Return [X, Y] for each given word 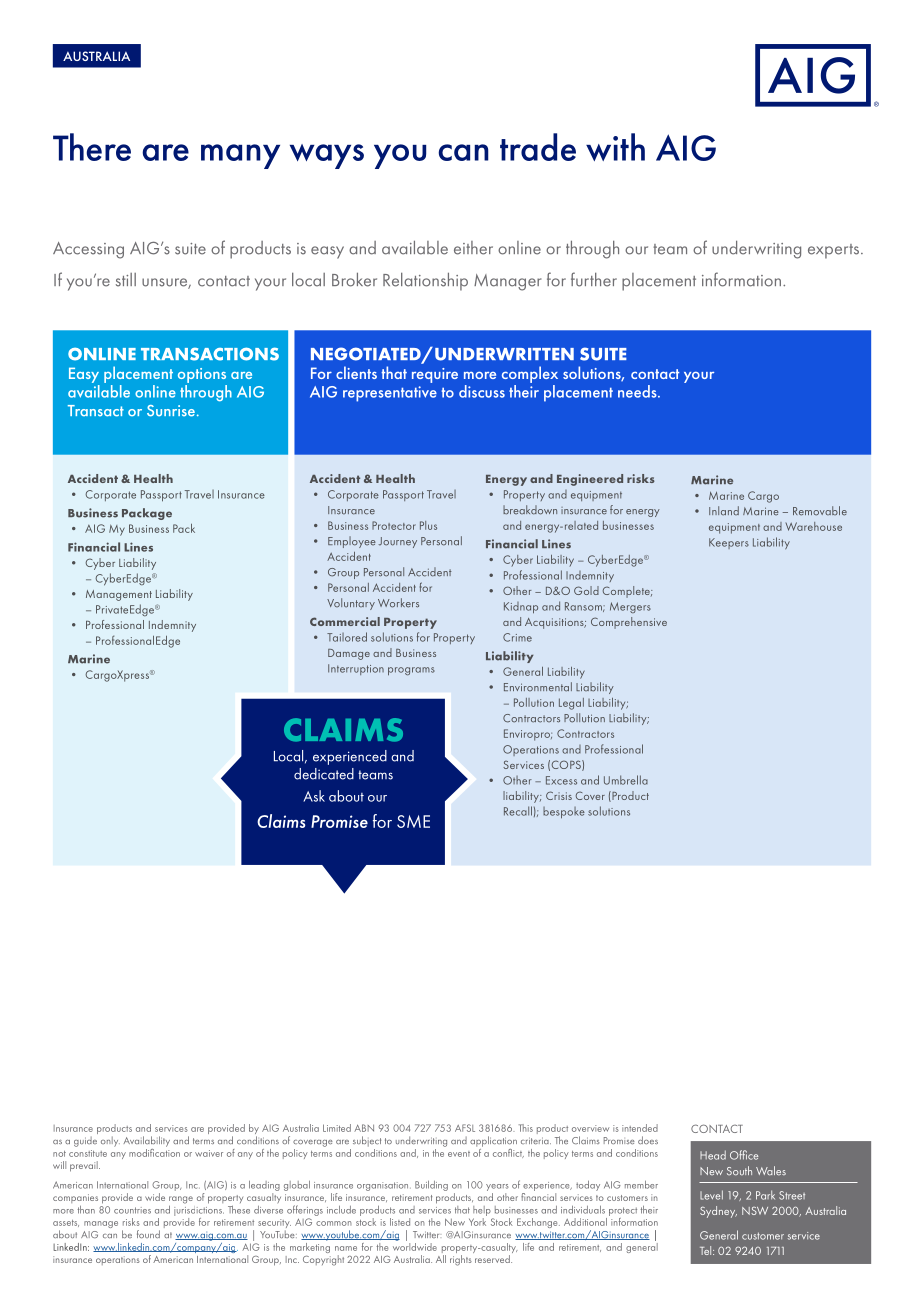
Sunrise [171, 411]
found [148, 1234]
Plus [428, 525]
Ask [314, 796]
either [473, 248]
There [92, 147]
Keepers [729, 543]
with [615, 147]
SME [413, 821]
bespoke [564, 813]
